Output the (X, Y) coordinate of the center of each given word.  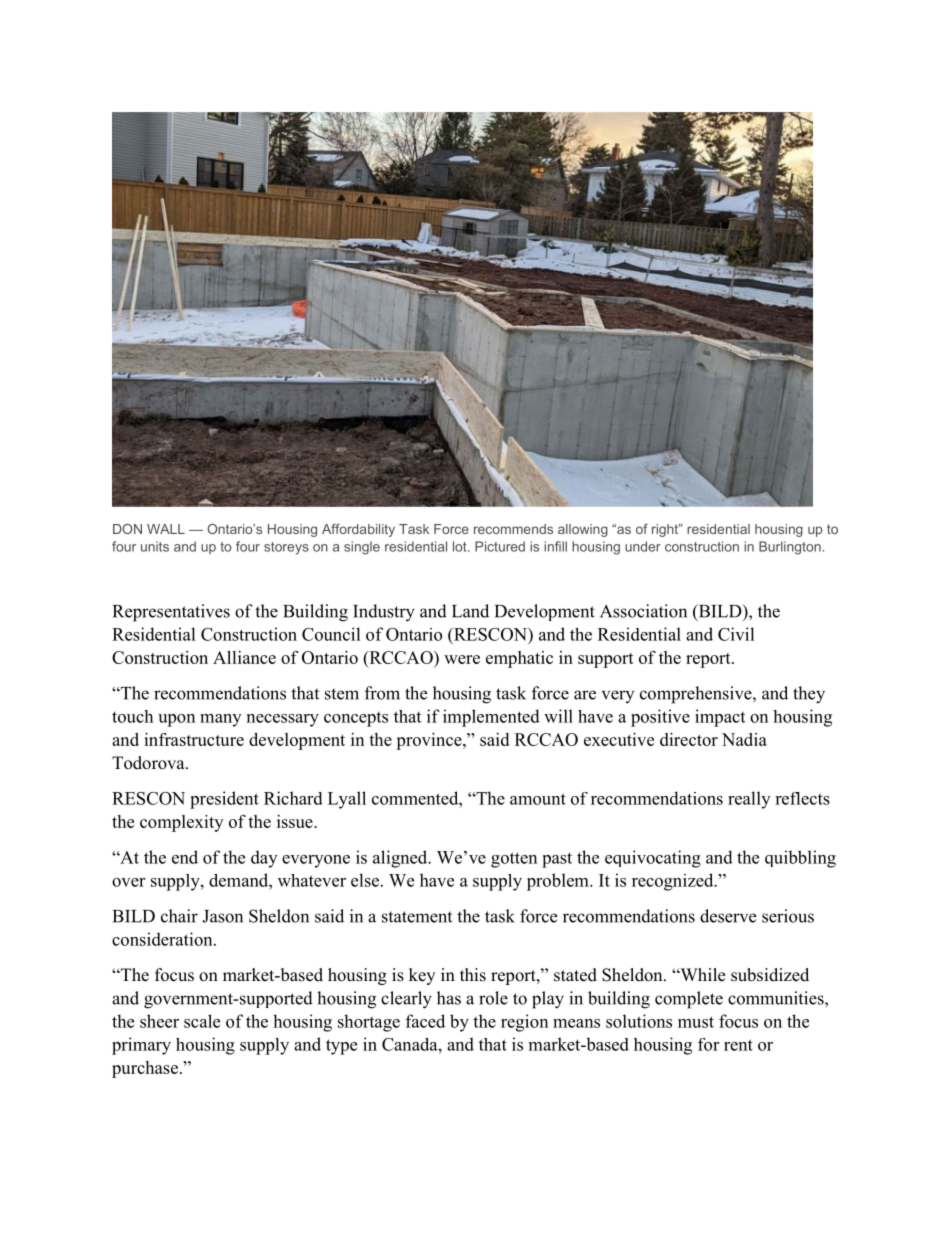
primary (141, 1046)
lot (461, 546)
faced (425, 1021)
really (749, 800)
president (224, 800)
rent (738, 1045)
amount (538, 799)
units (155, 546)
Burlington (790, 548)
